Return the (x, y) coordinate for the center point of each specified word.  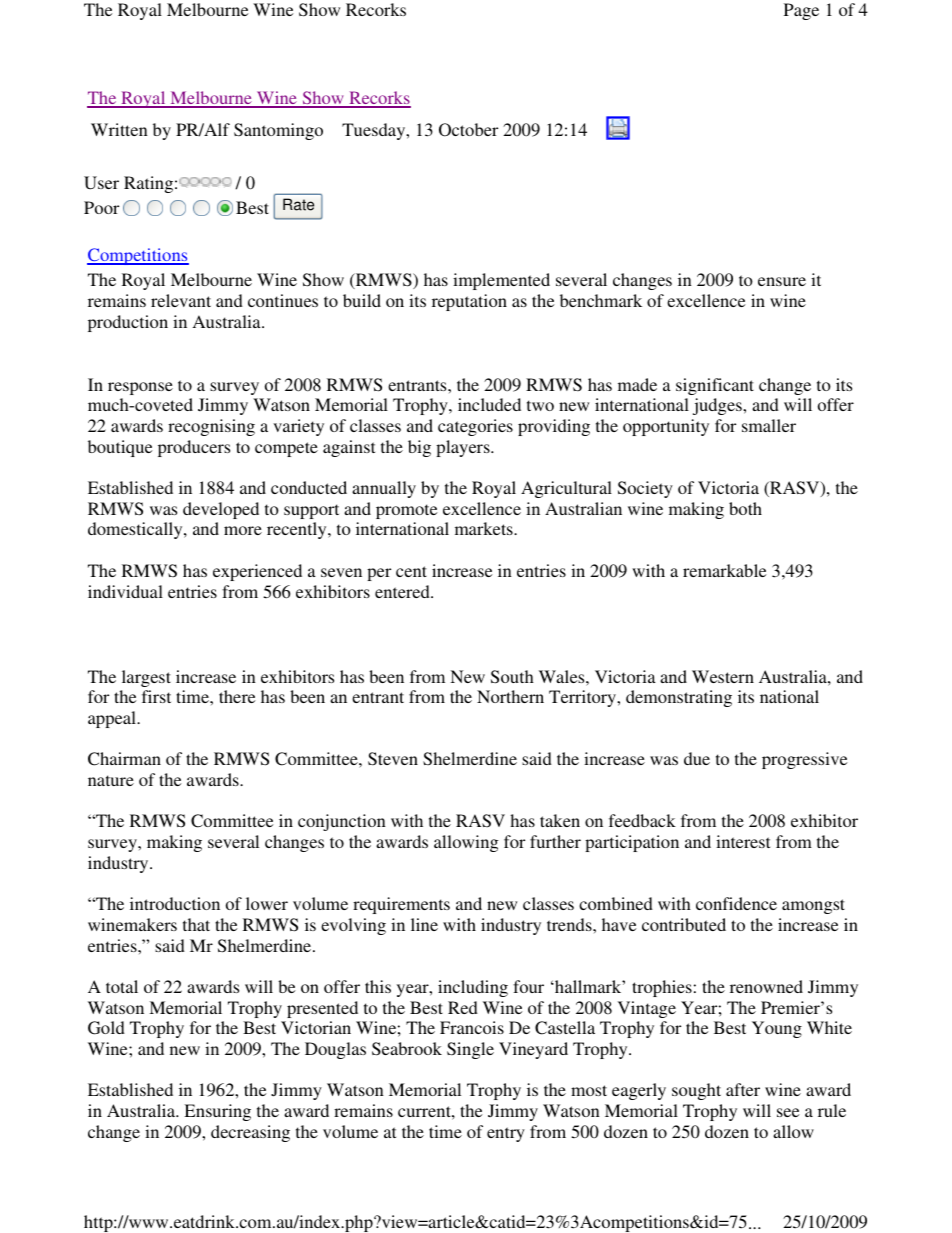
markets (485, 528)
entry (506, 1134)
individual (125, 591)
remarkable (724, 570)
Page (801, 11)
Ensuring (217, 1112)
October (468, 130)
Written (119, 129)
